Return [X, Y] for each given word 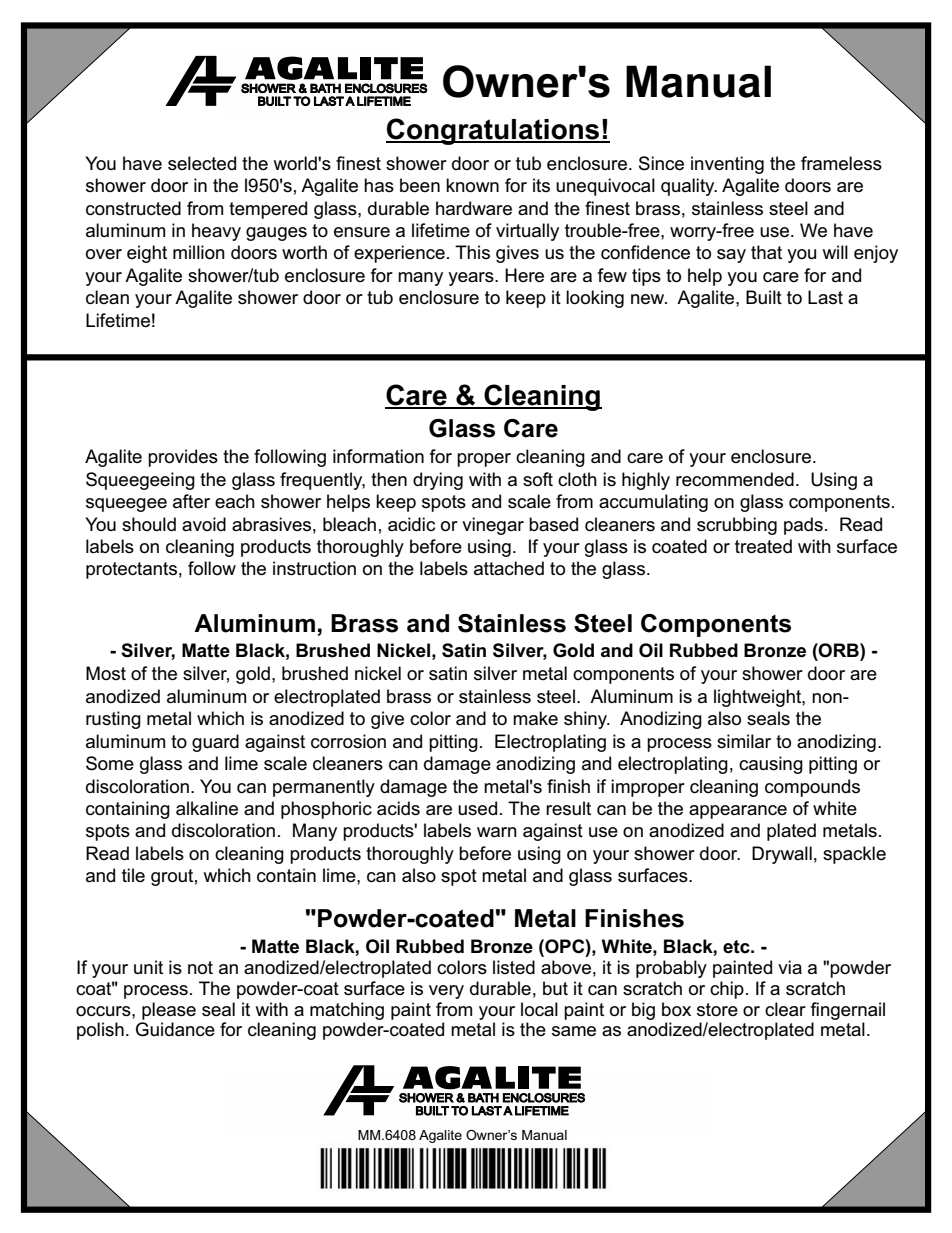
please [169, 1011]
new [649, 299]
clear [785, 1009]
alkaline [207, 808]
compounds [812, 788]
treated [763, 546]
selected [202, 163]
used [477, 808]
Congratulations [494, 131]
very [446, 992]
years [472, 279]
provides [183, 458]
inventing [727, 165]
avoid [204, 524]
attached [509, 568]
